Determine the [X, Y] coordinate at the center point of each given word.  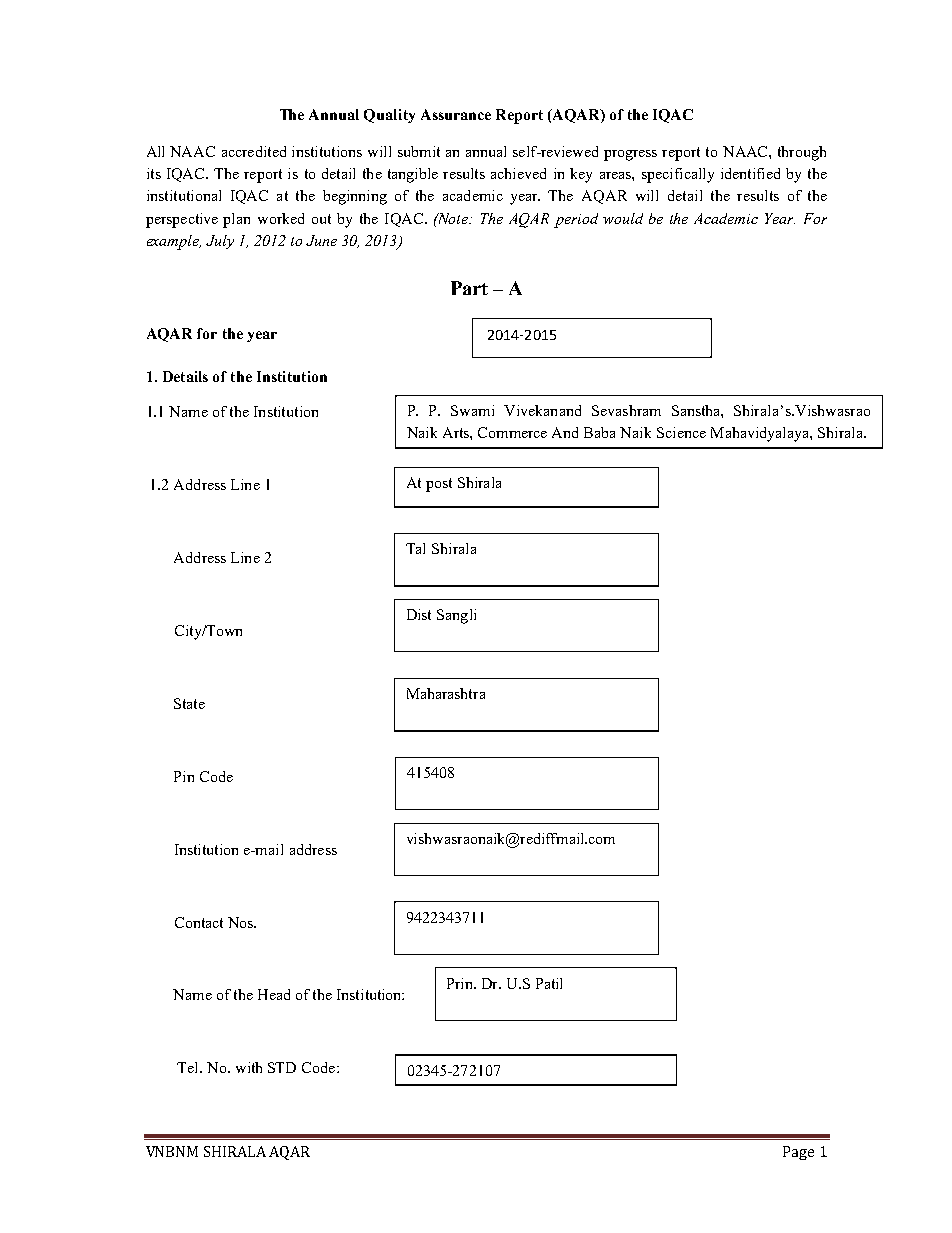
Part [469, 288]
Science [681, 432]
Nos [242, 922]
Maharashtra [446, 693]
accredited [254, 151]
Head [274, 994]
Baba [599, 432]
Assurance [456, 114]
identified [750, 173]
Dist [419, 614]
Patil [549, 983]
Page [798, 1153]
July [220, 242]
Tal [415, 548]
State [189, 703]
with [249, 1067]
